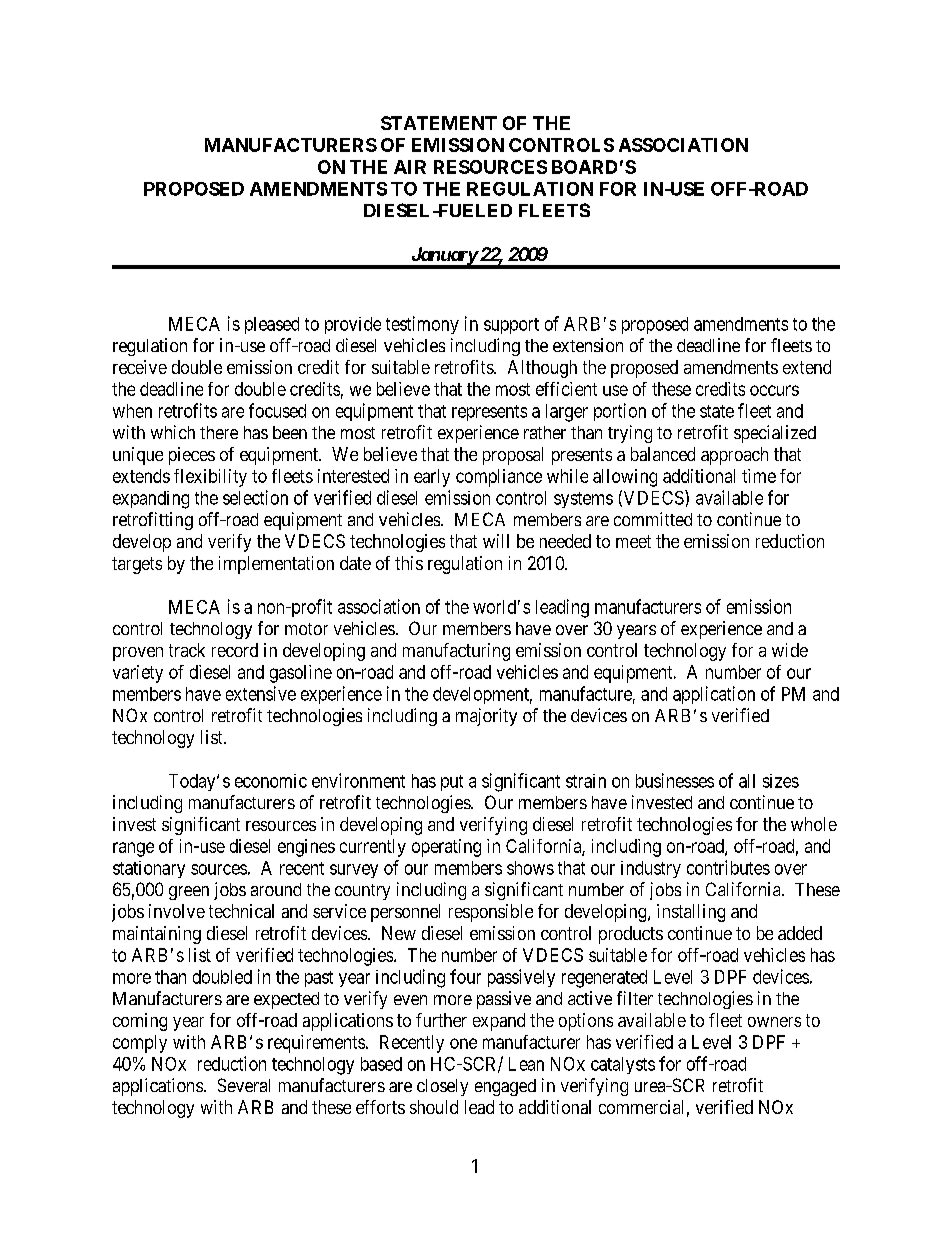  I want to click on time, so click(759, 476).
